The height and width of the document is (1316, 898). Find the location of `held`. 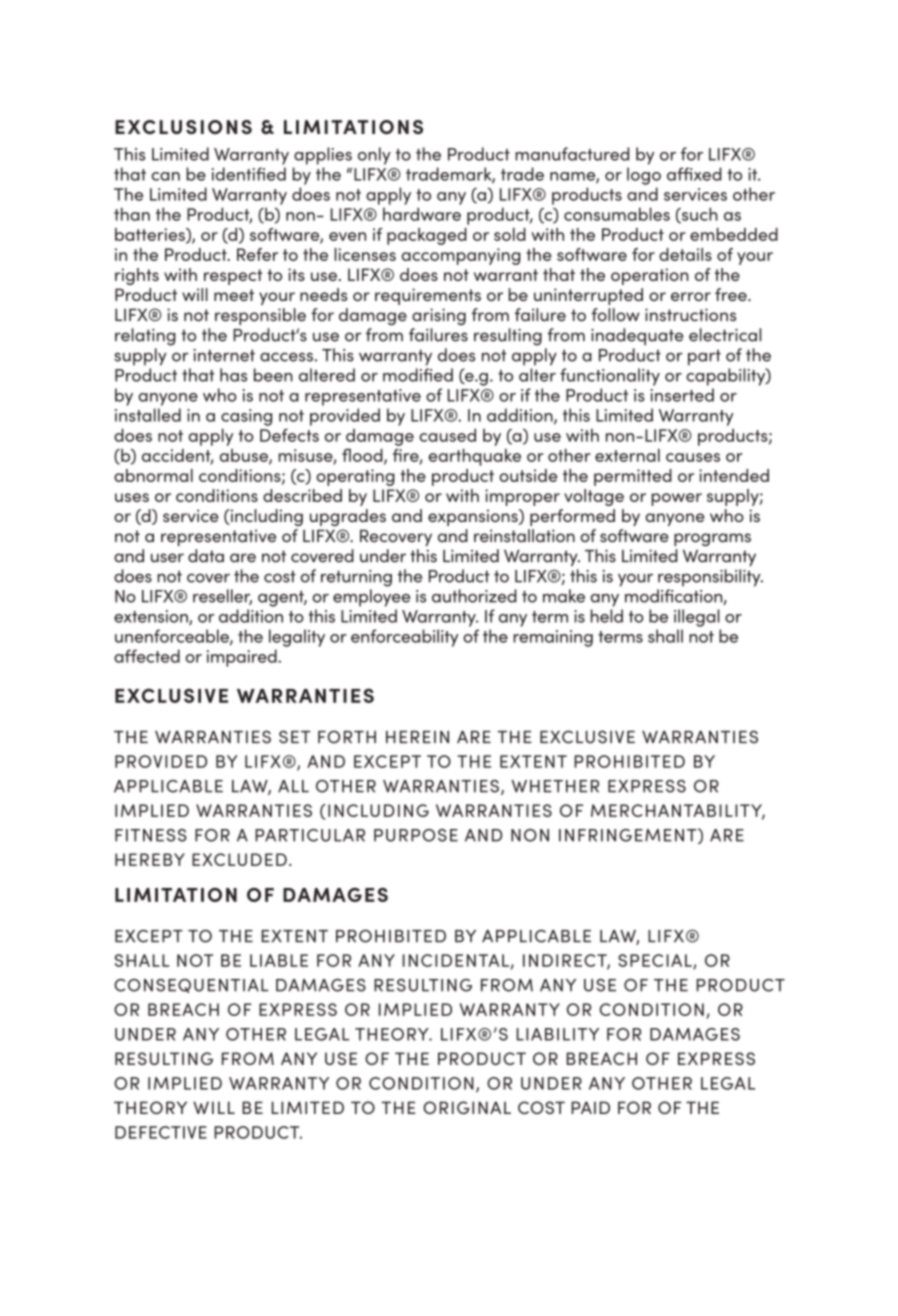

held is located at coordinates (607, 616).
